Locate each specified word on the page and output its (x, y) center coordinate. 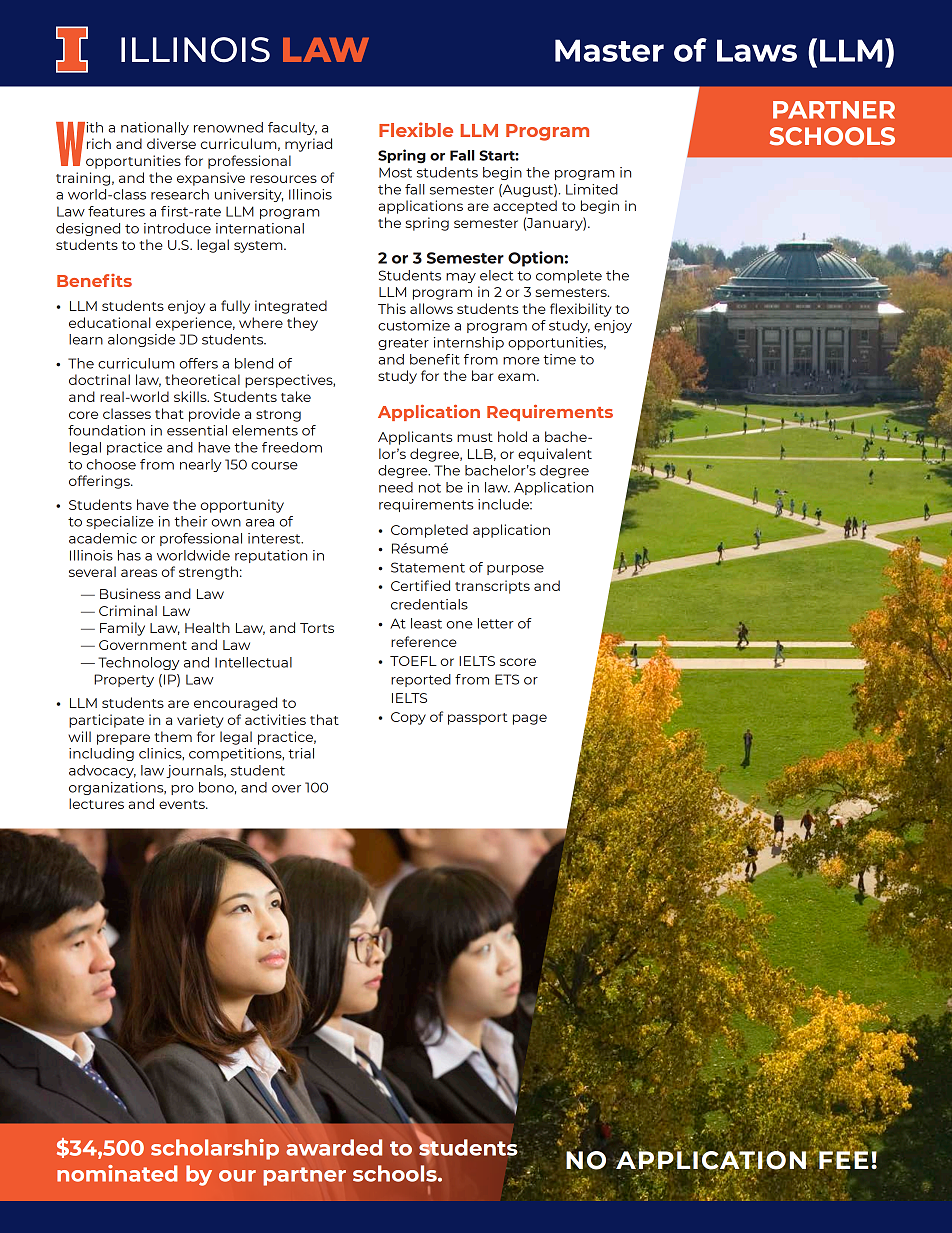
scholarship (215, 1149)
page (530, 719)
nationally (155, 128)
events (183, 804)
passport (478, 719)
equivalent (555, 455)
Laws (757, 50)
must (475, 437)
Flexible (416, 129)
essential (197, 430)
